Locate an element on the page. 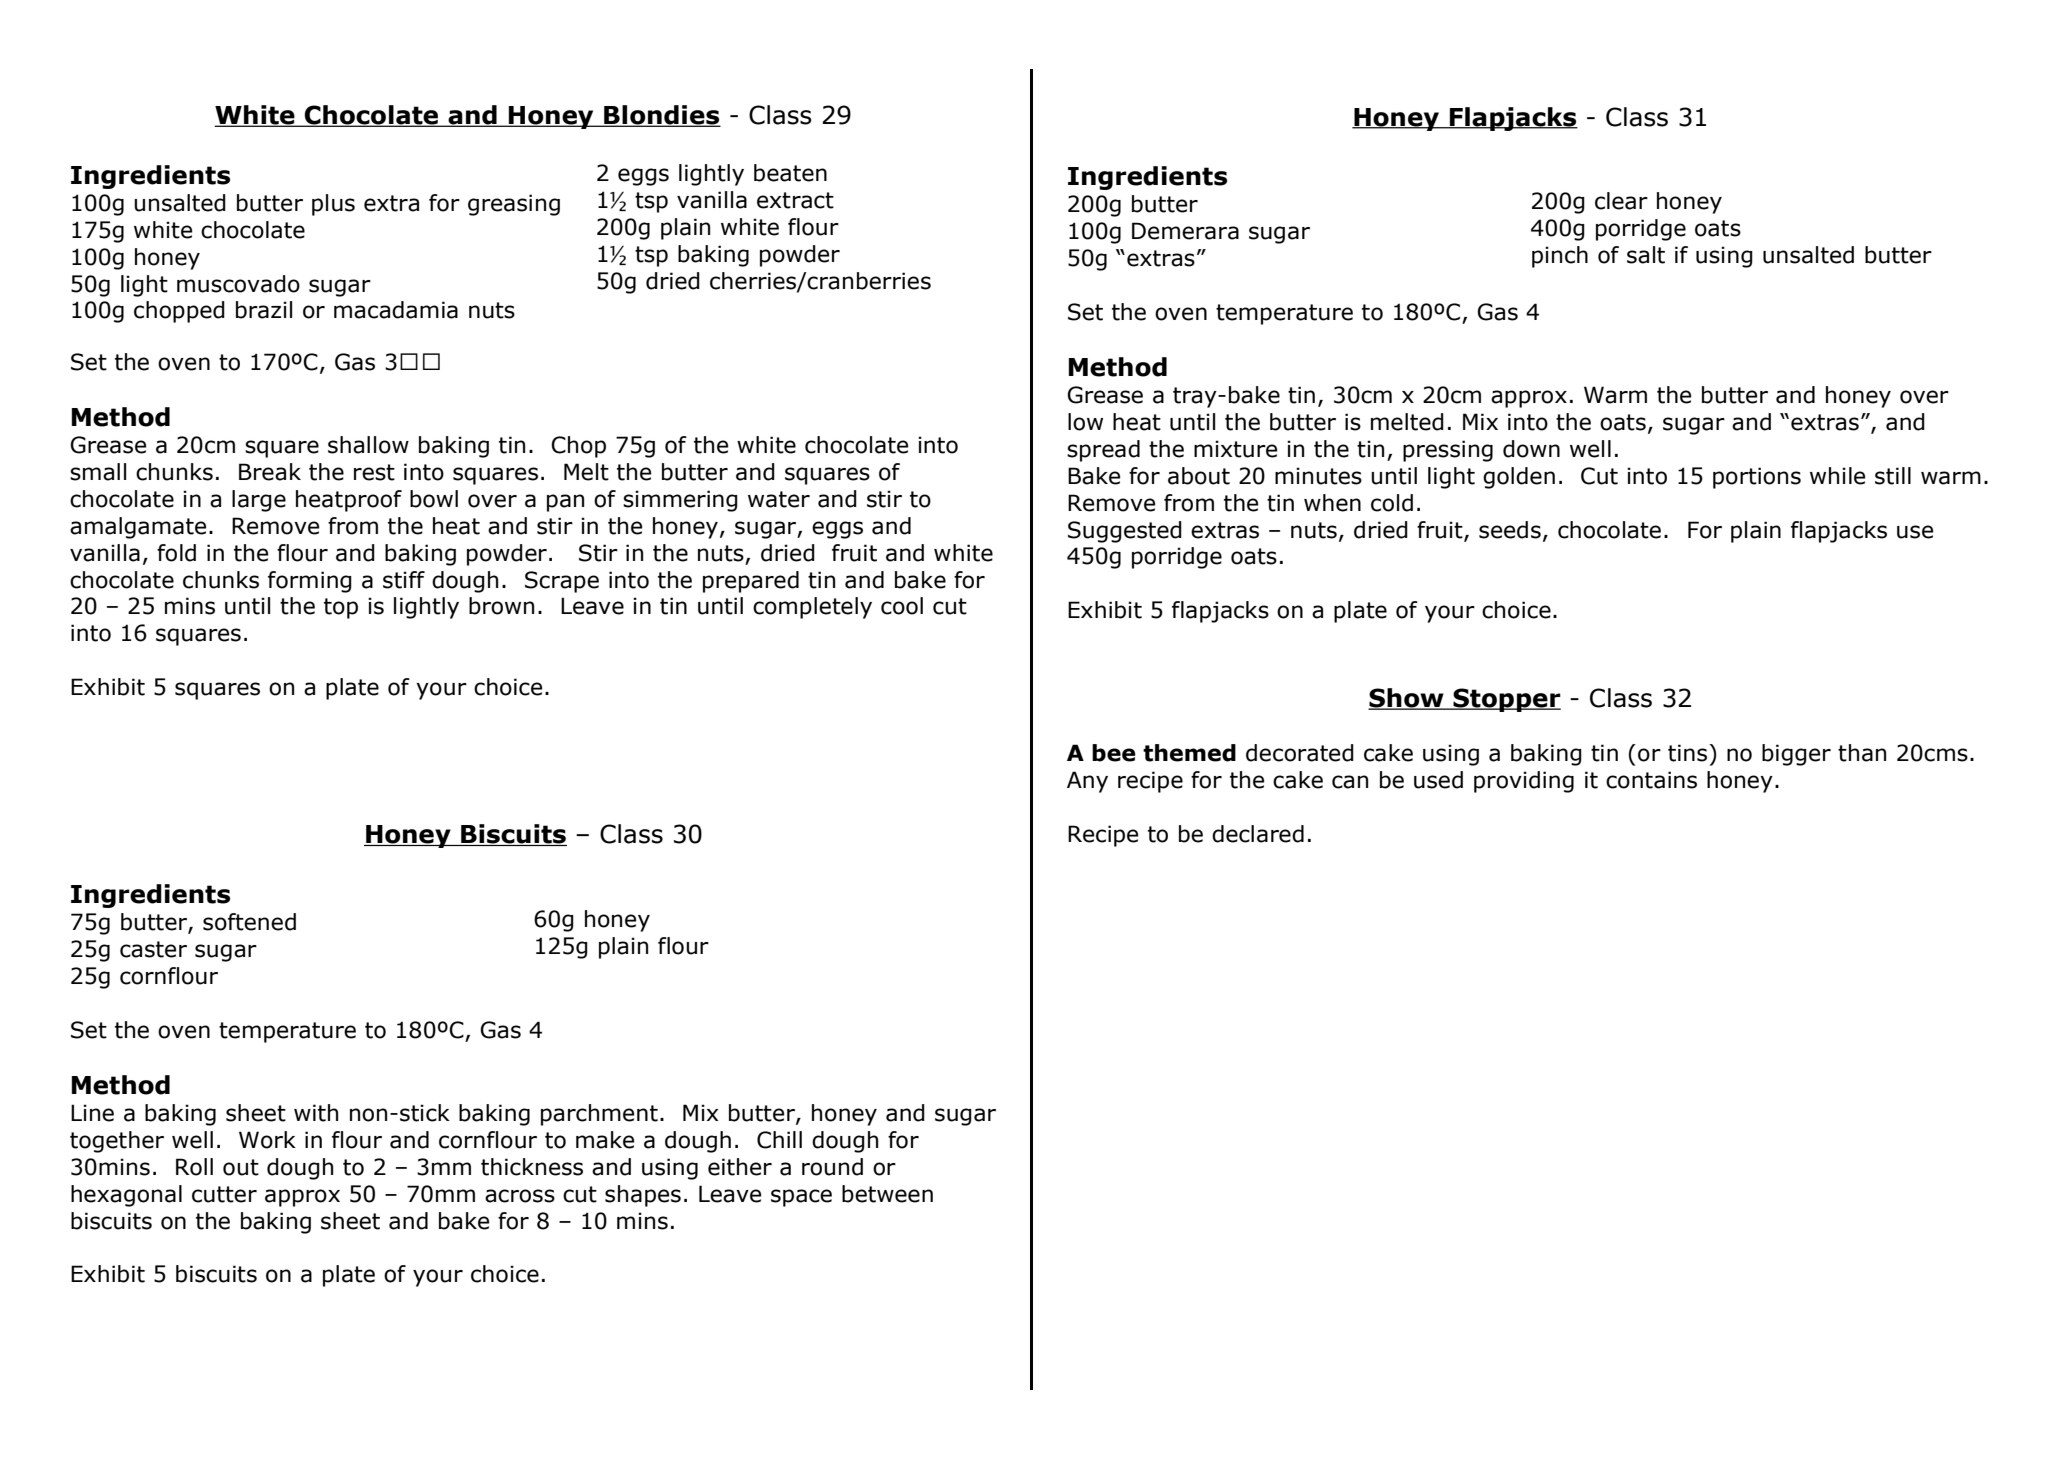 This image has height=1459, width=2064. between is located at coordinates (887, 1194).
